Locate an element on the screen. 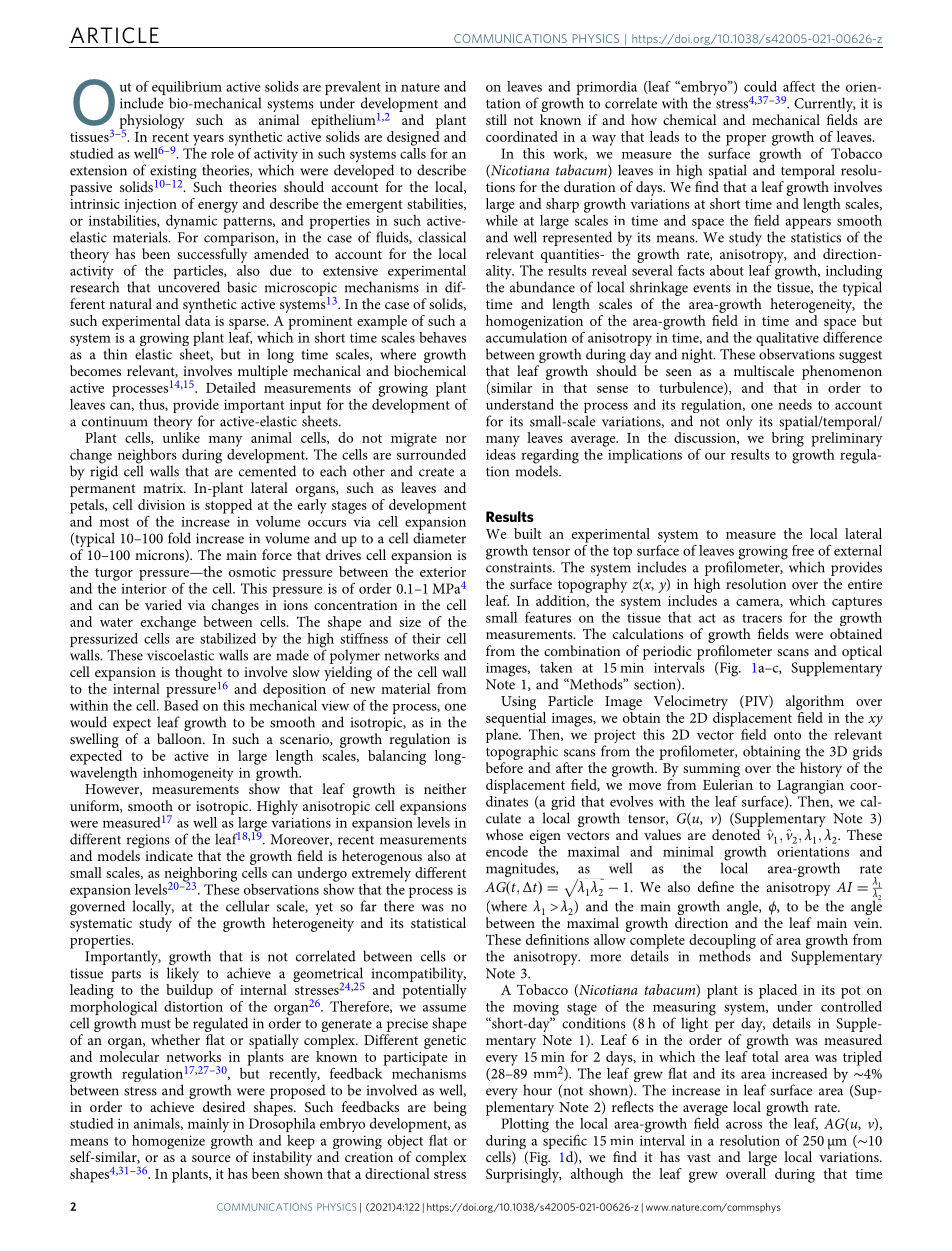 The height and width of the screenshot is (1251, 952). neither is located at coordinates (445, 788).
